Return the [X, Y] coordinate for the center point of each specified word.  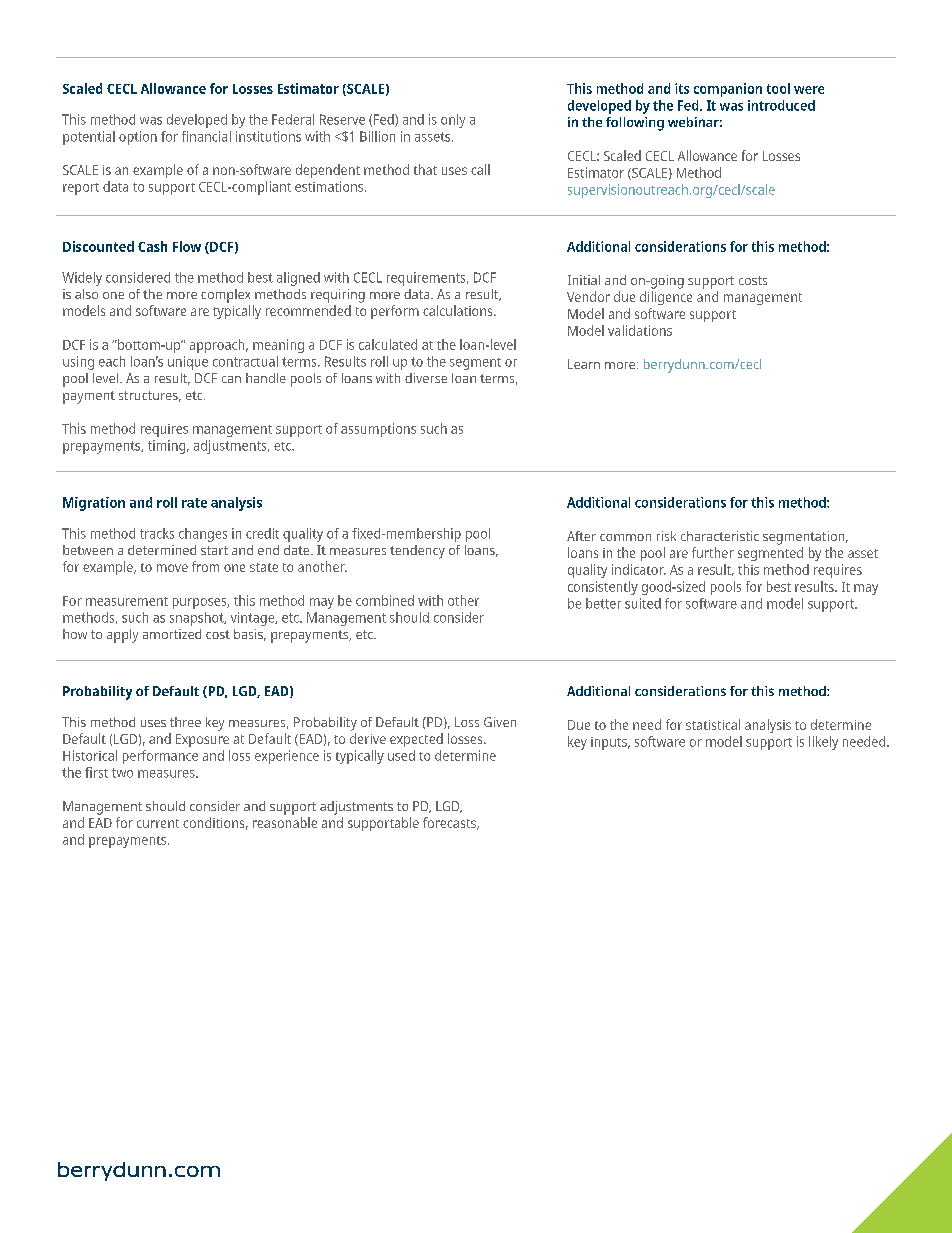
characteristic [720, 536]
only [453, 121]
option [138, 138]
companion [728, 90]
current [158, 823]
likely [823, 743]
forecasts [450, 823]
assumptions [378, 430]
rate [194, 503]
